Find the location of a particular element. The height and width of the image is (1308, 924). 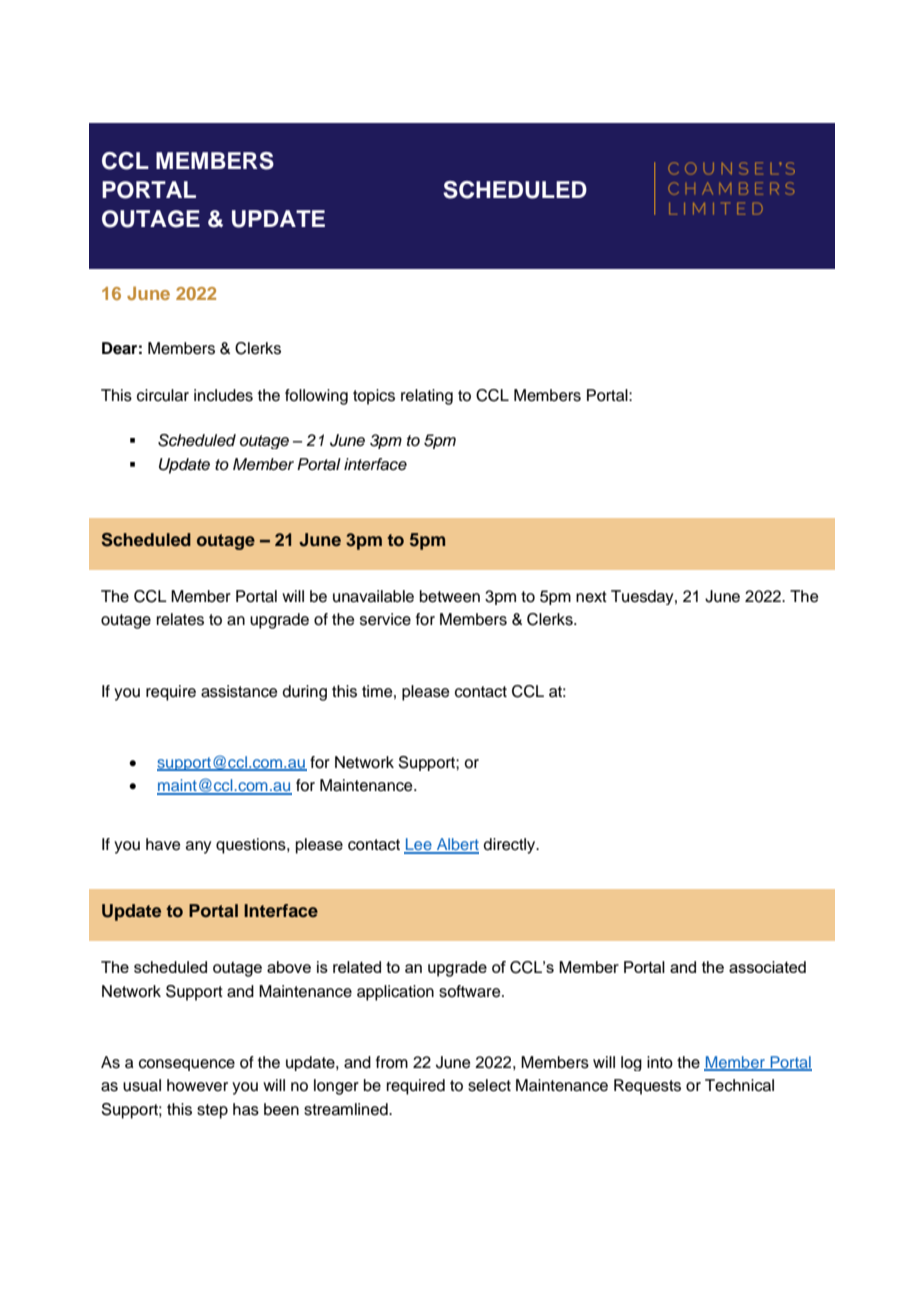

includes is located at coordinates (223, 395).
